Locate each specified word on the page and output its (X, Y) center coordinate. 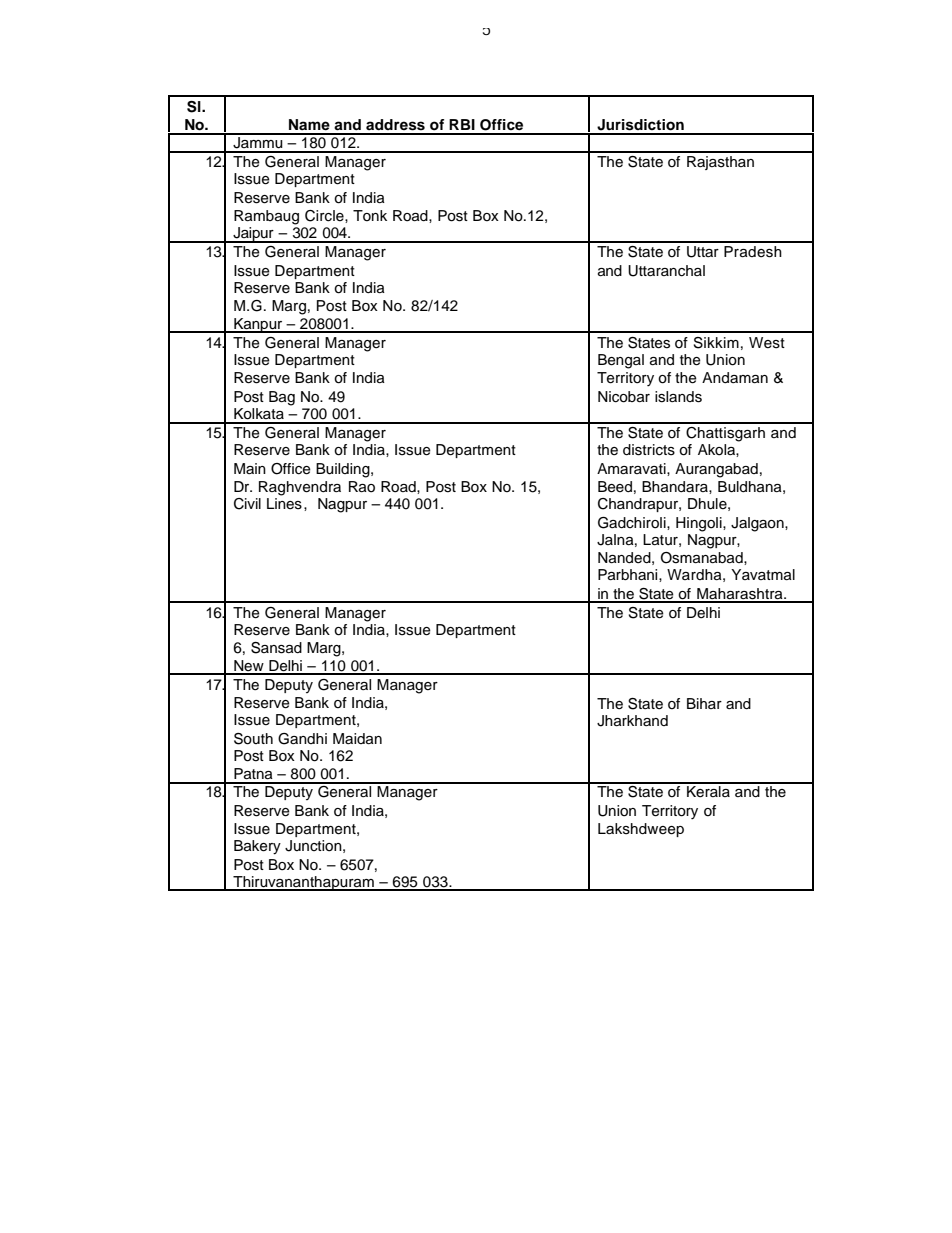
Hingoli (700, 524)
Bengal (621, 361)
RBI (462, 124)
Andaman (735, 378)
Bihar (704, 703)
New (249, 667)
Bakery (257, 847)
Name (309, 125)
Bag (282, 398)
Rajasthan (720, 163)
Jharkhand (632, 721)
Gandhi (302, 739)
